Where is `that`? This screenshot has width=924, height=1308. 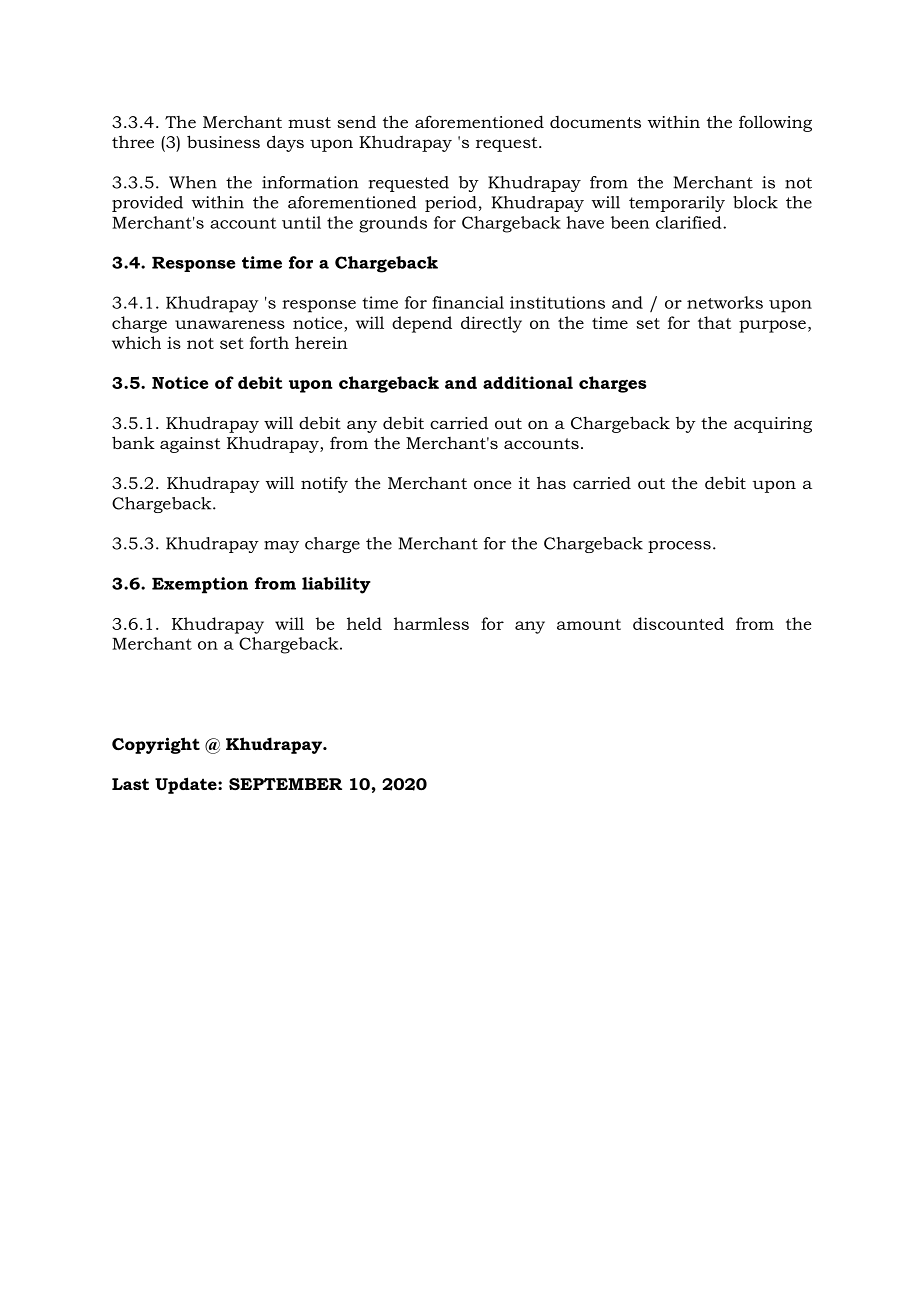 that is located at coordinates (714, 322).
